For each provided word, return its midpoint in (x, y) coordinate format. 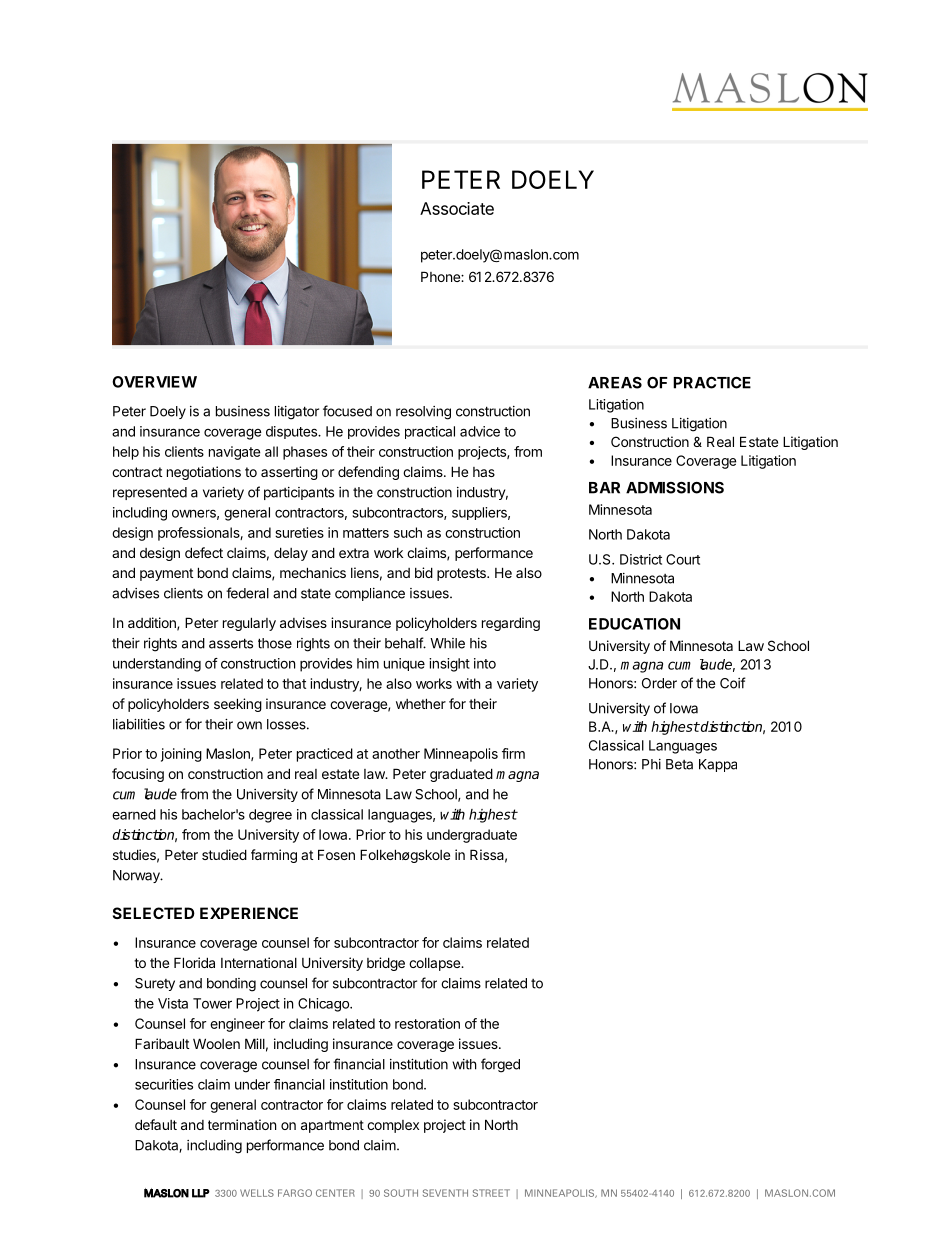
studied (224, 854)
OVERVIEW (154, 382)
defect (204, 552)
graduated (461, 775)
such (408, 532)
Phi (651, 764)
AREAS (615, 383)
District (641, 559)
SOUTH (401, 1193)
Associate (457, 208)
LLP (201, 1193)
